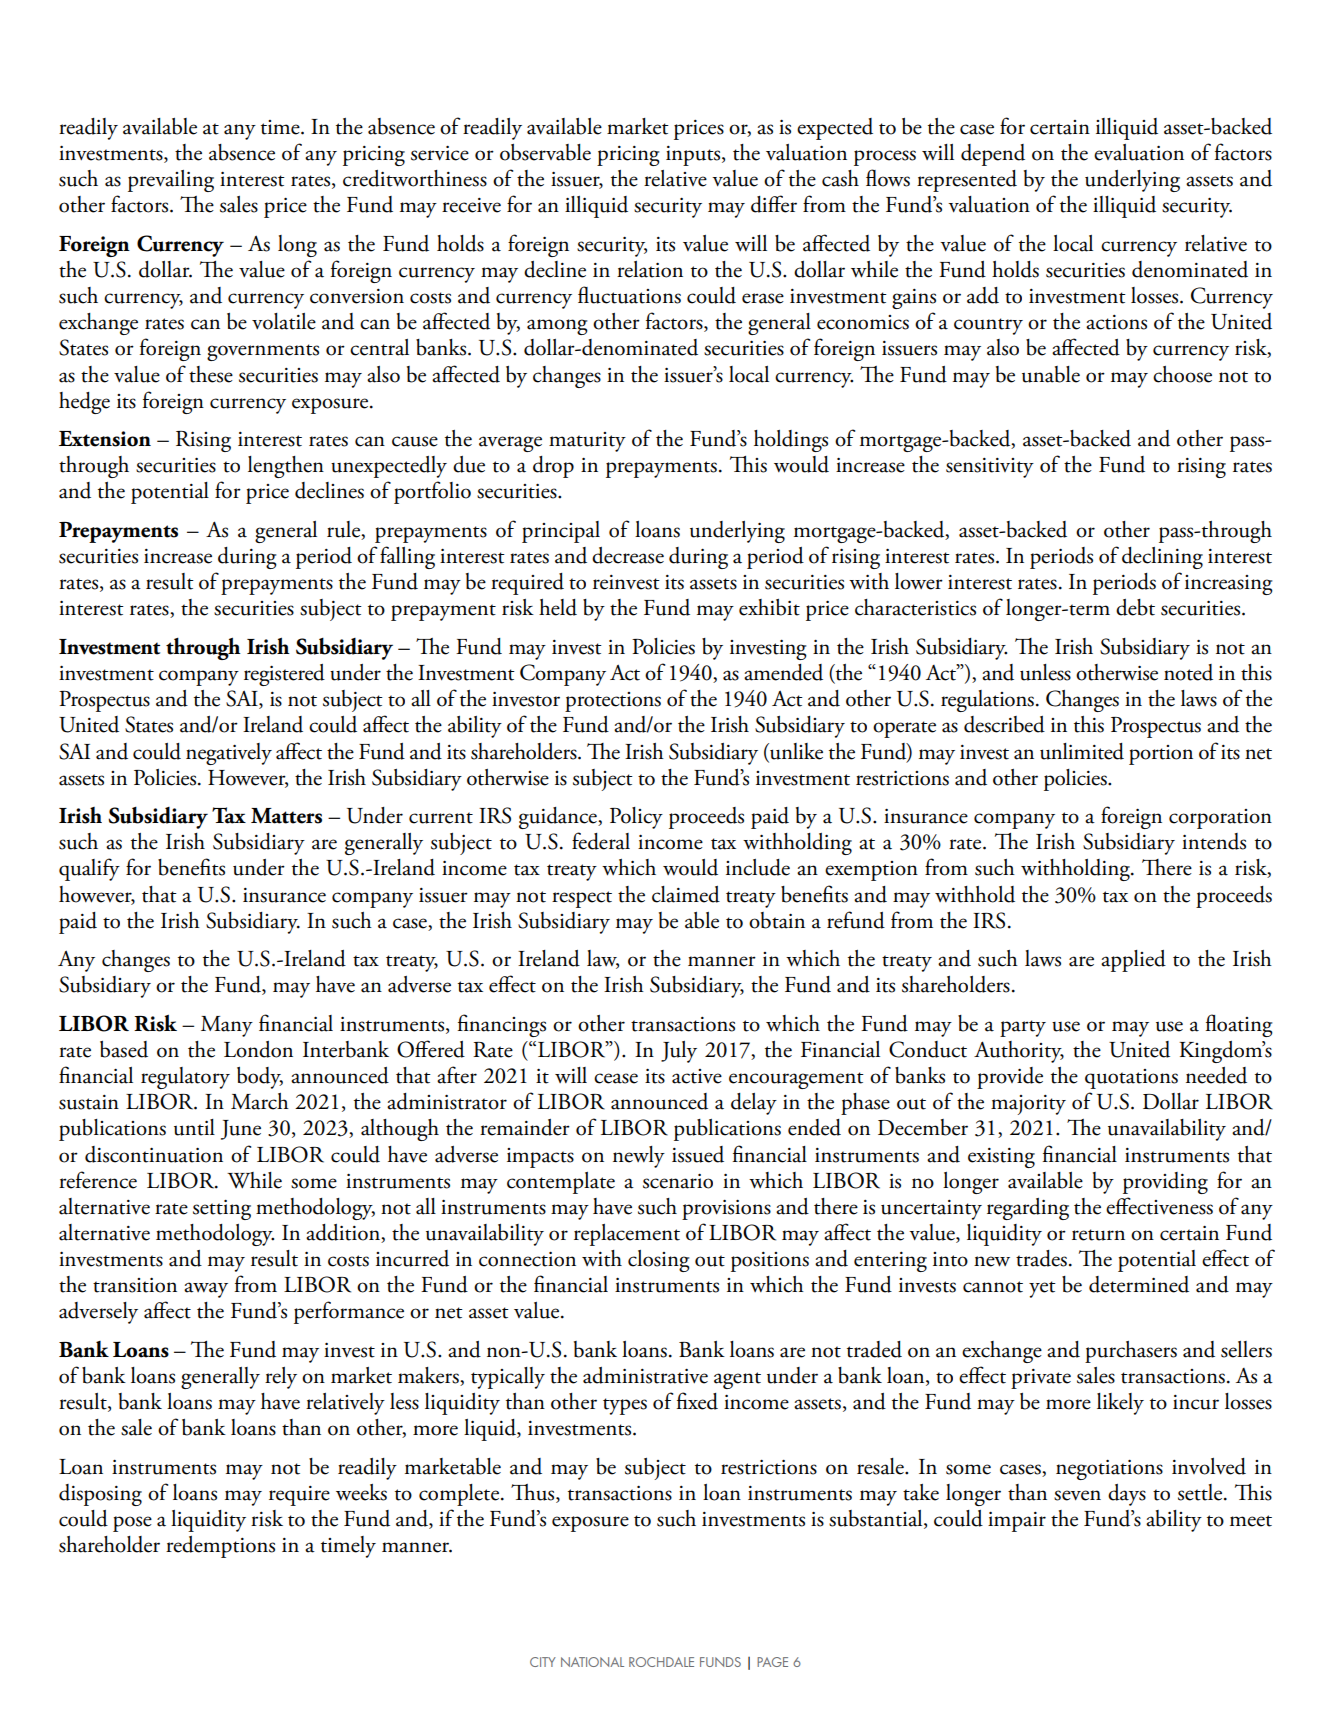 The image size is (1331, 1723). Describe the element at coordinates (993, 155) in the page. I see `depend` at that location.
